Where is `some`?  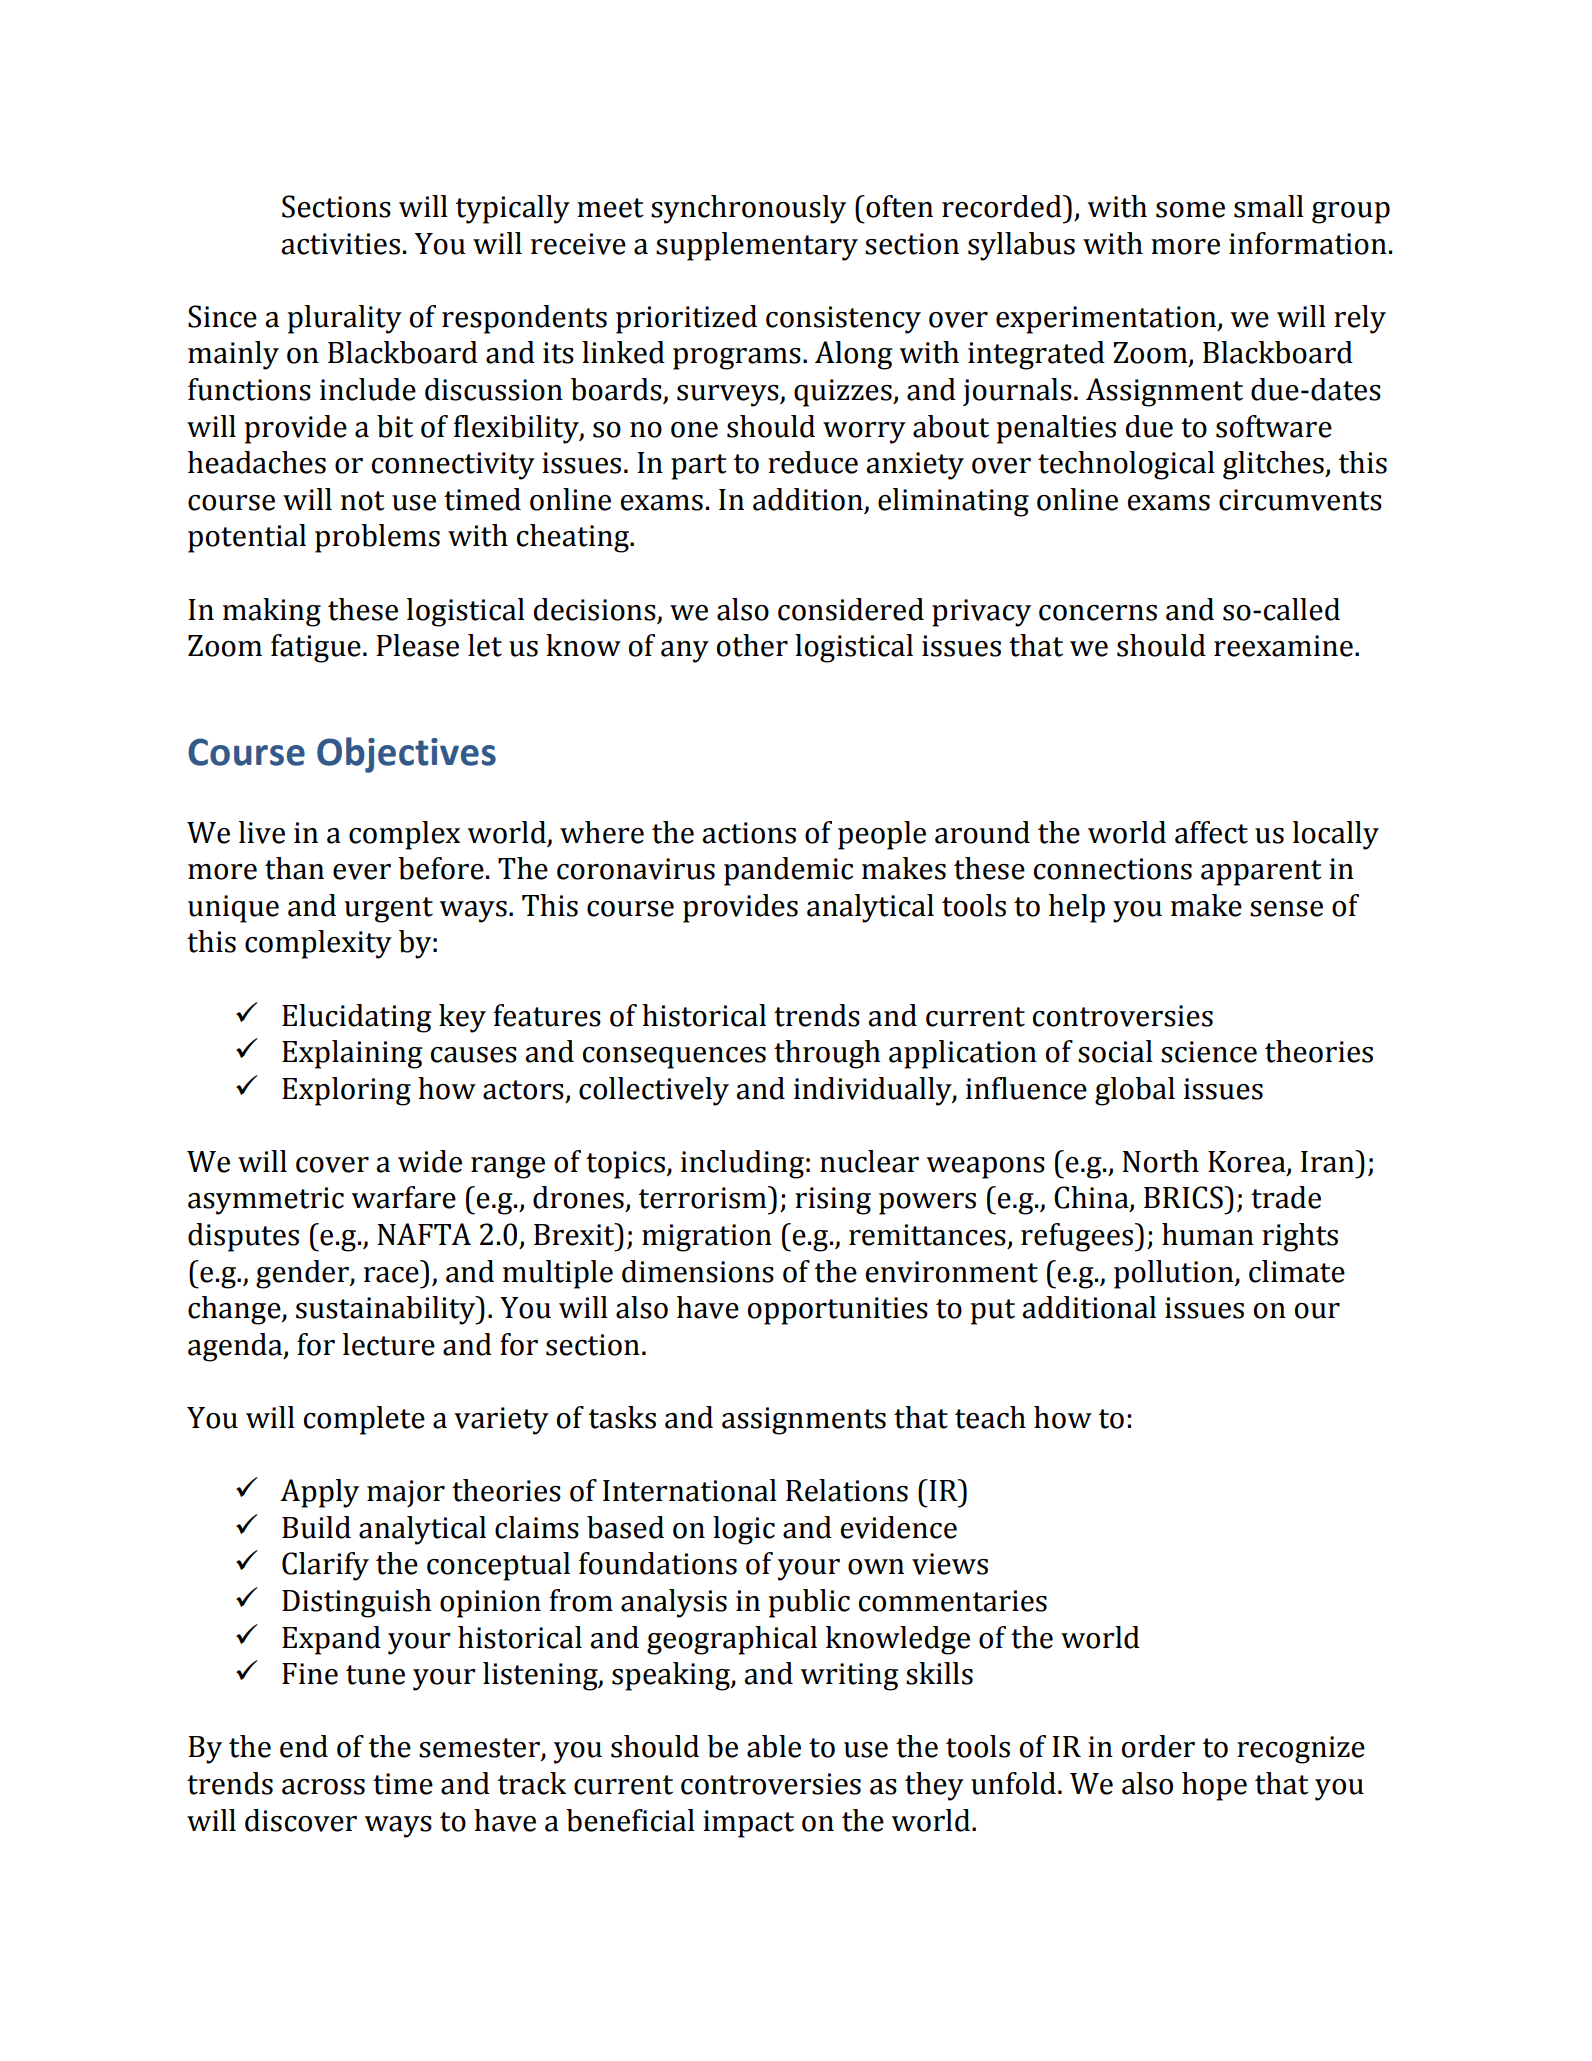
some is located at coordinates (1190, 210).
